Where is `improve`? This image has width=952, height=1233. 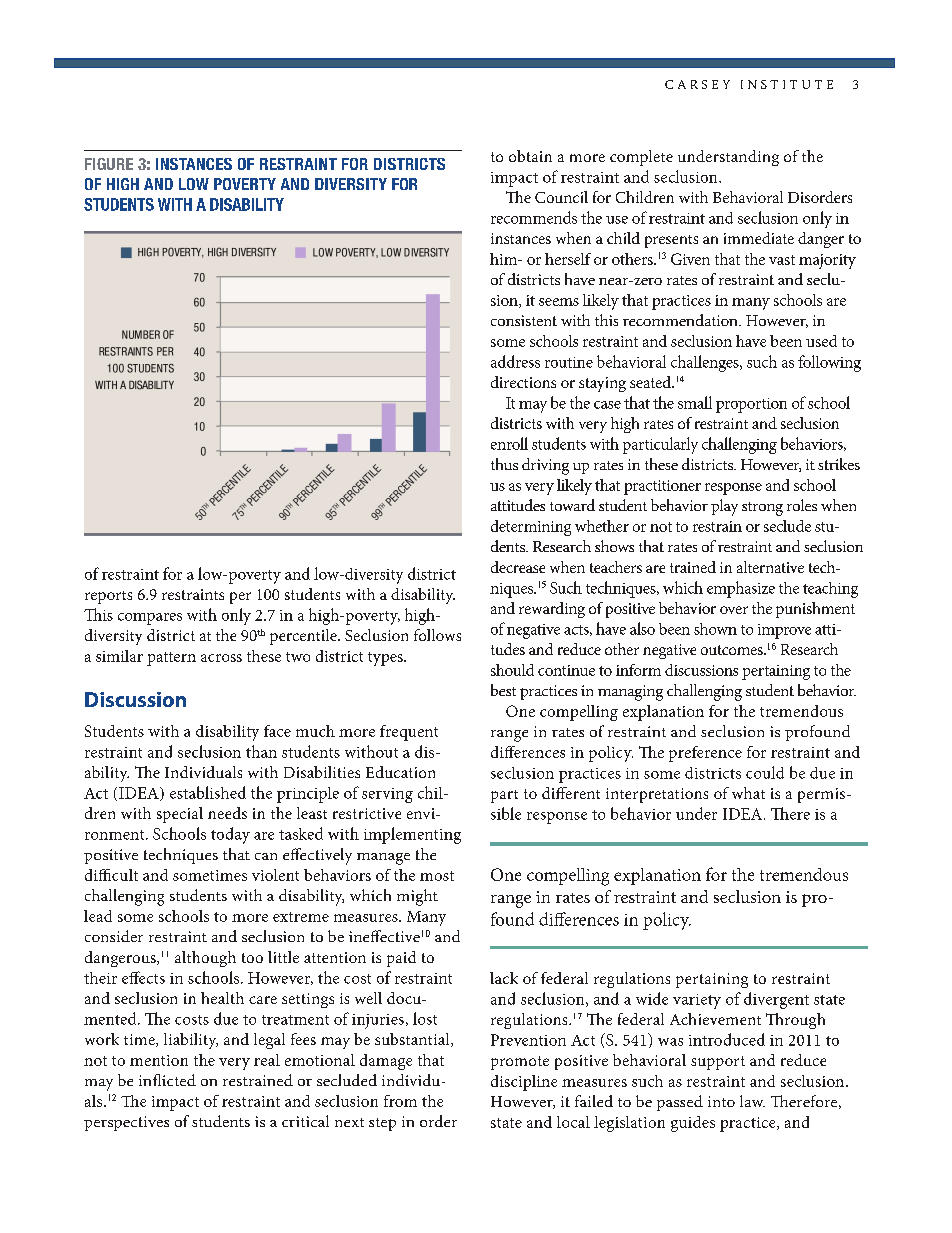 improve is located at coordinates (784, 631).
